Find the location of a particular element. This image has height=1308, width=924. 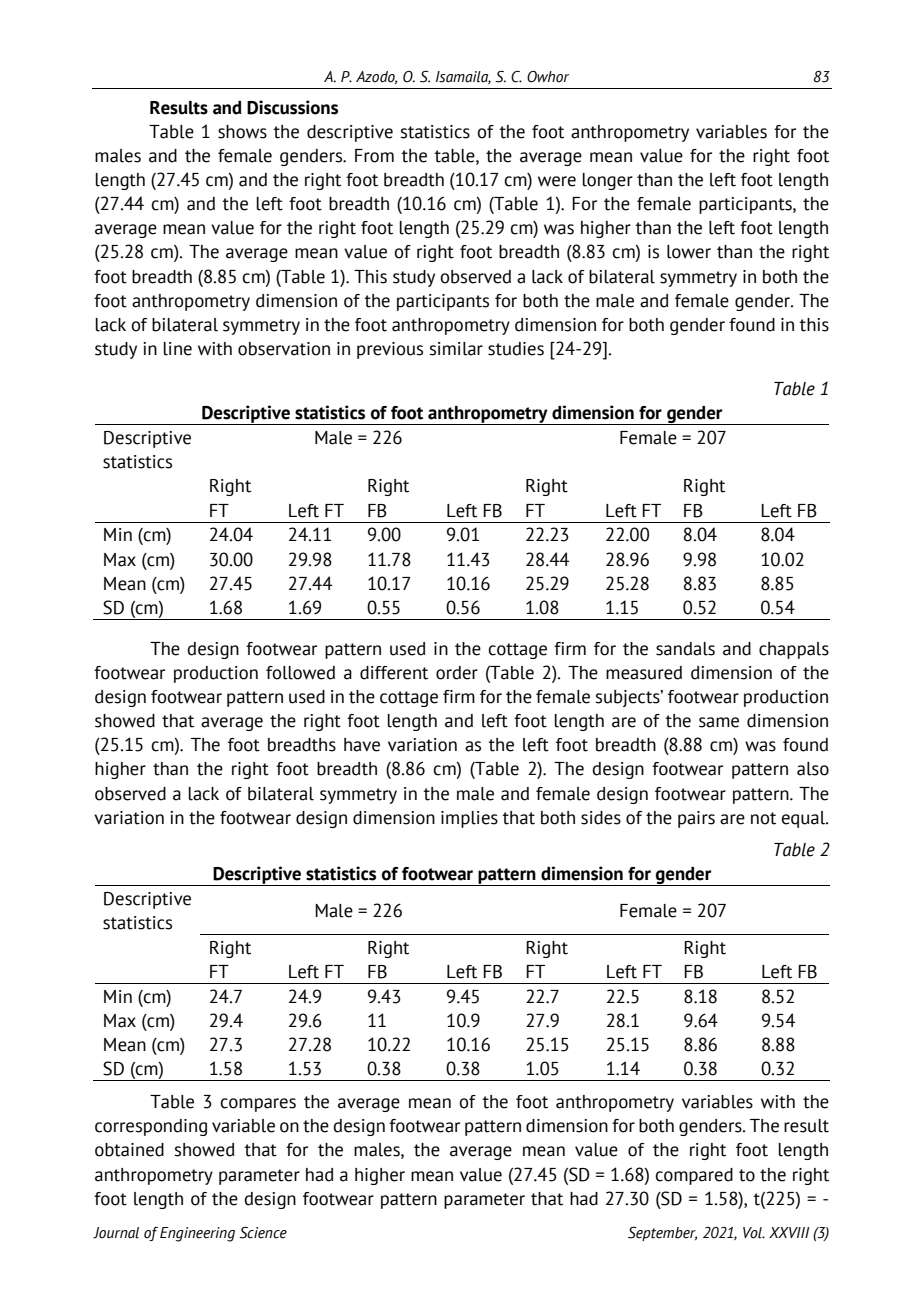

followed is located at coordinates (300, 673).
